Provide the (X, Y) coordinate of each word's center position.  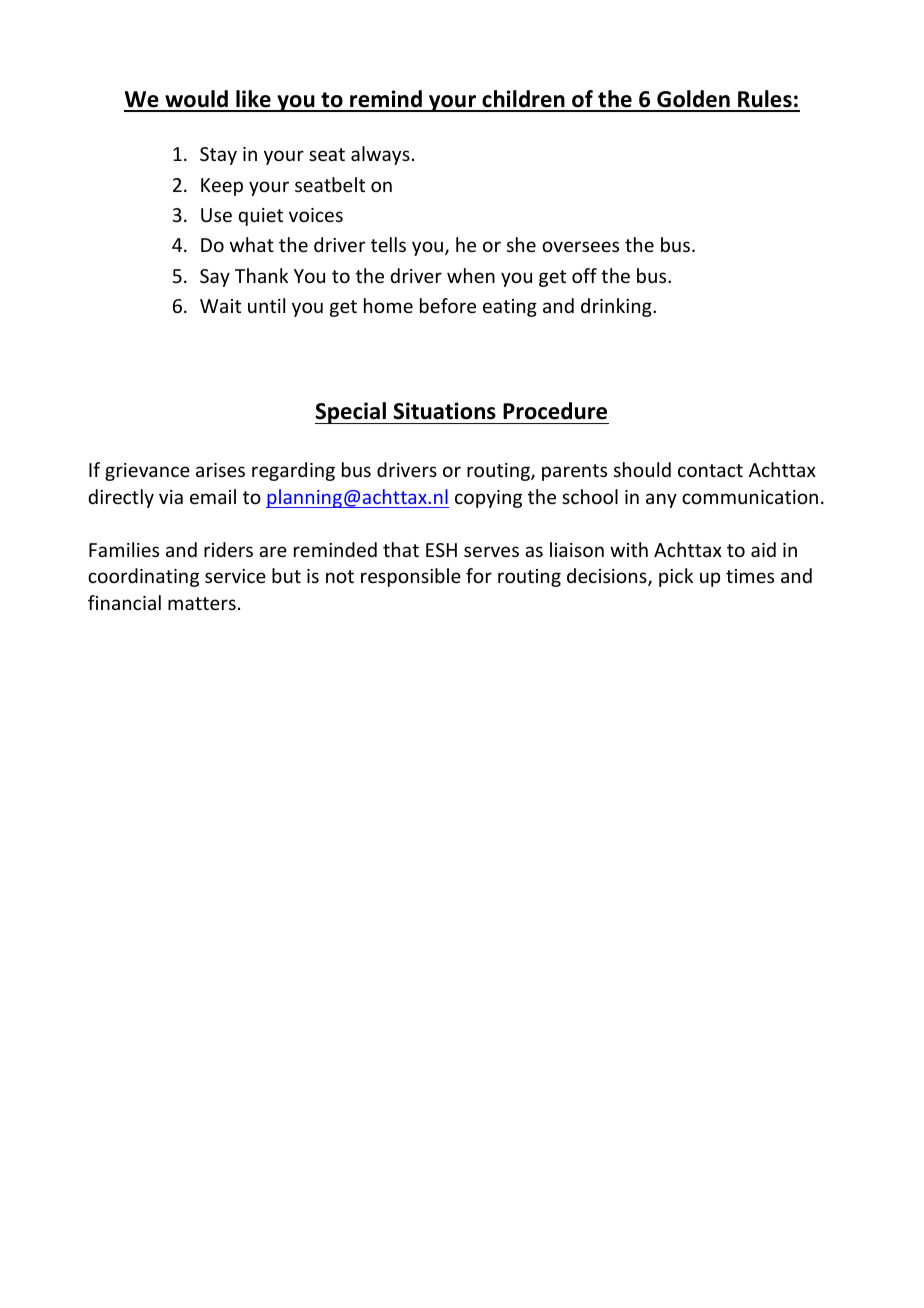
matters (202, 603)
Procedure (555, 411)
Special (351, 413)
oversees (580, 246)
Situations (444, 411)
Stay (218, 156)
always (380, 155)
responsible (411, 577)
